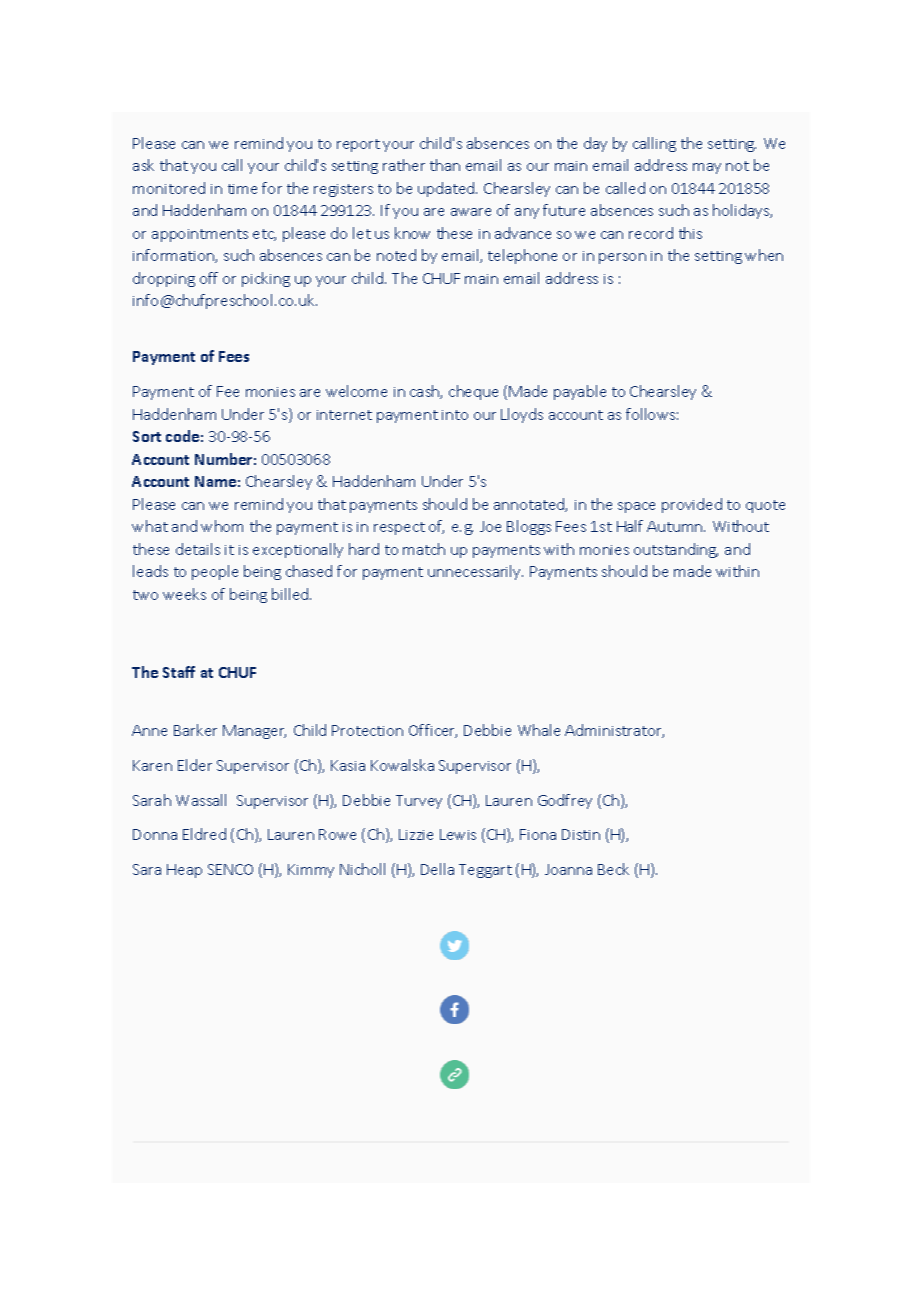  I want to click on provided, so click(692, 505).
